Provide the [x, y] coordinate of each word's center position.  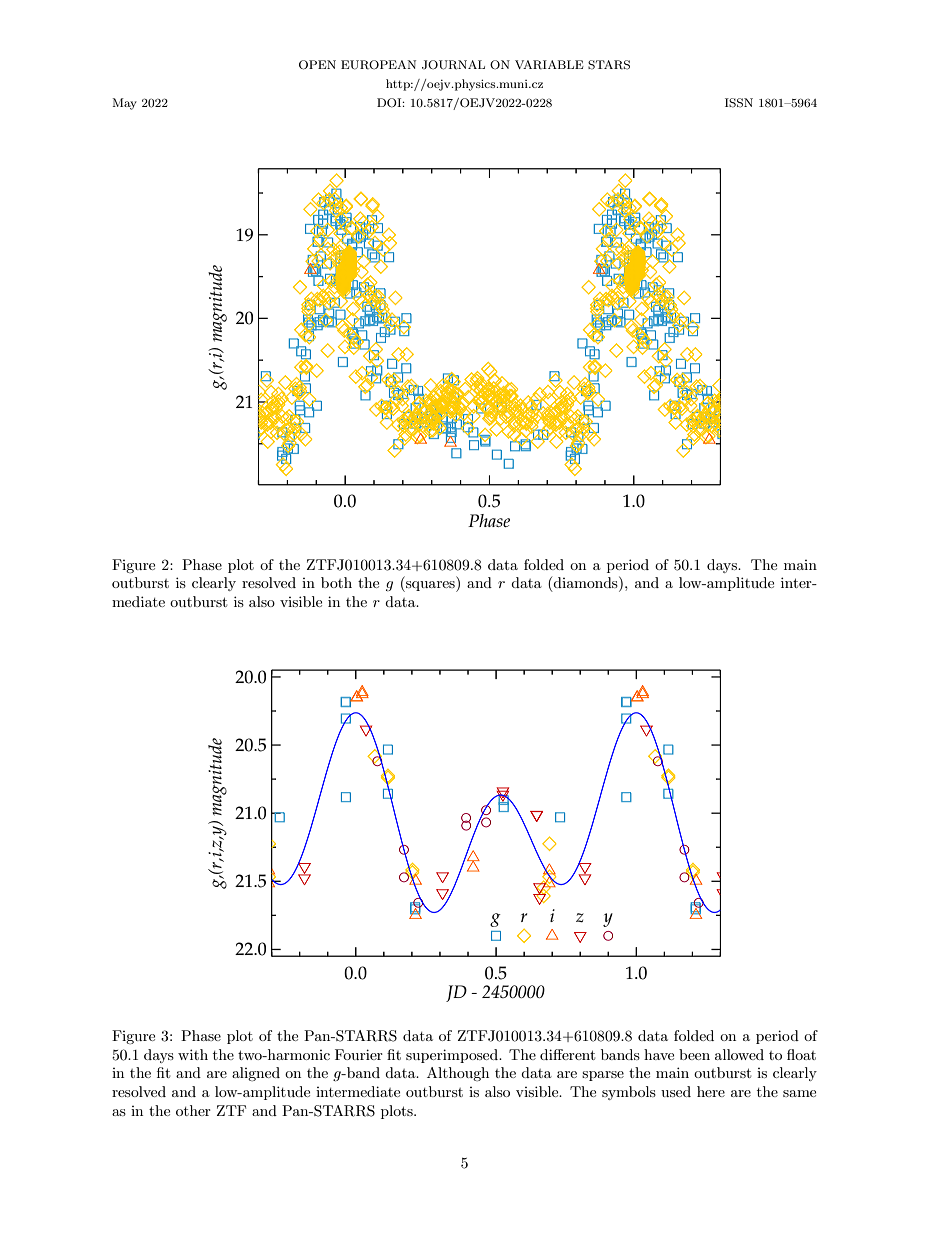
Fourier [359, 1054]
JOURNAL [453, 65]
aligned [256, 1074]
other [193, 1110]
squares [430, 586]
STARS [609, 65]
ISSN [739, 103]
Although [458, 1074]
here [711, 1091]
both [336, 582]
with [193, 1054]
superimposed [453, 1056]
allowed [739, 1054]
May [124, 104]
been [694, 1054]
